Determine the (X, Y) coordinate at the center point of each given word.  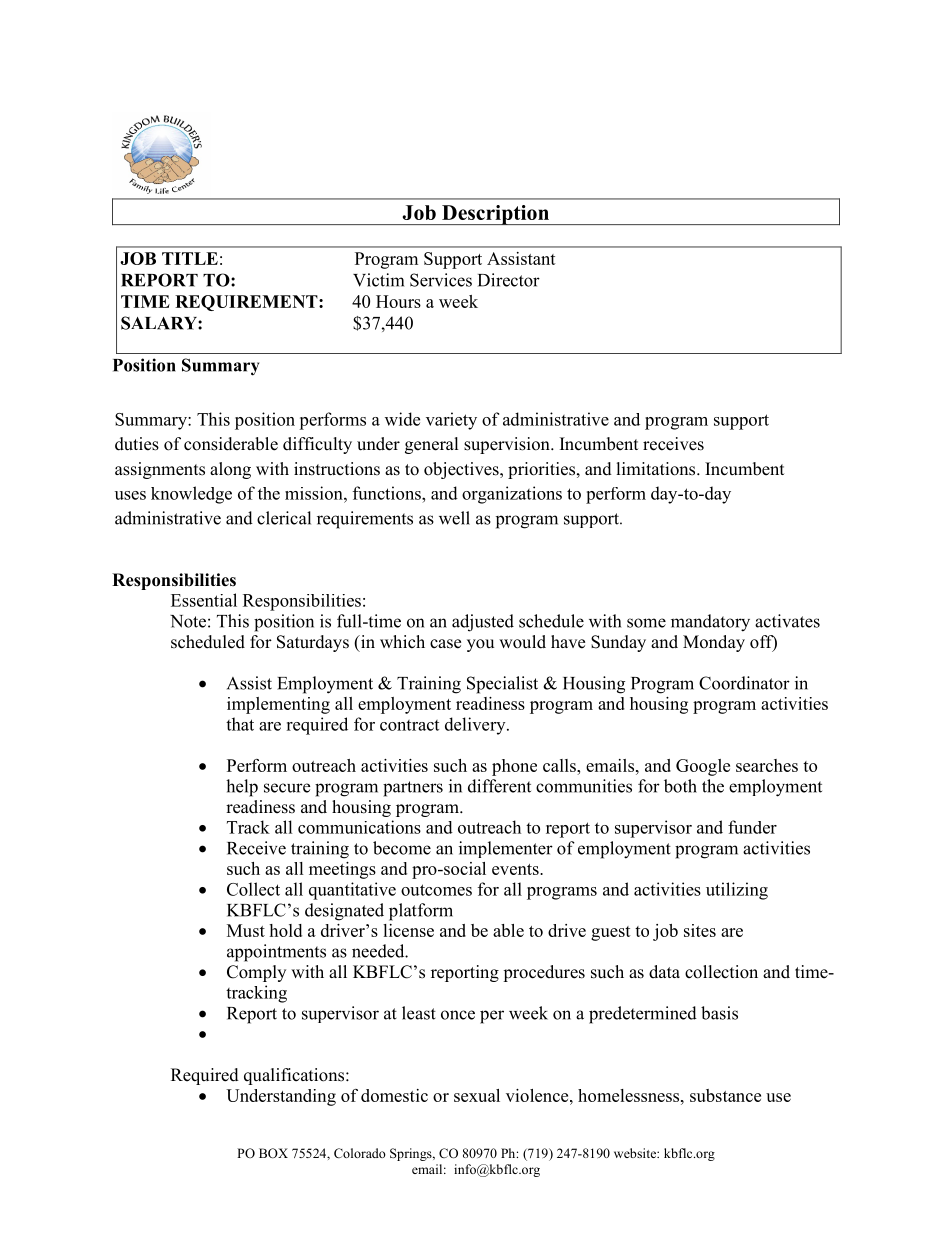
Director (509, 280)
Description (496, 215)
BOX (273, 1153)
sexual (477, 1095)
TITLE (190, 258)
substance (725, 1095)
